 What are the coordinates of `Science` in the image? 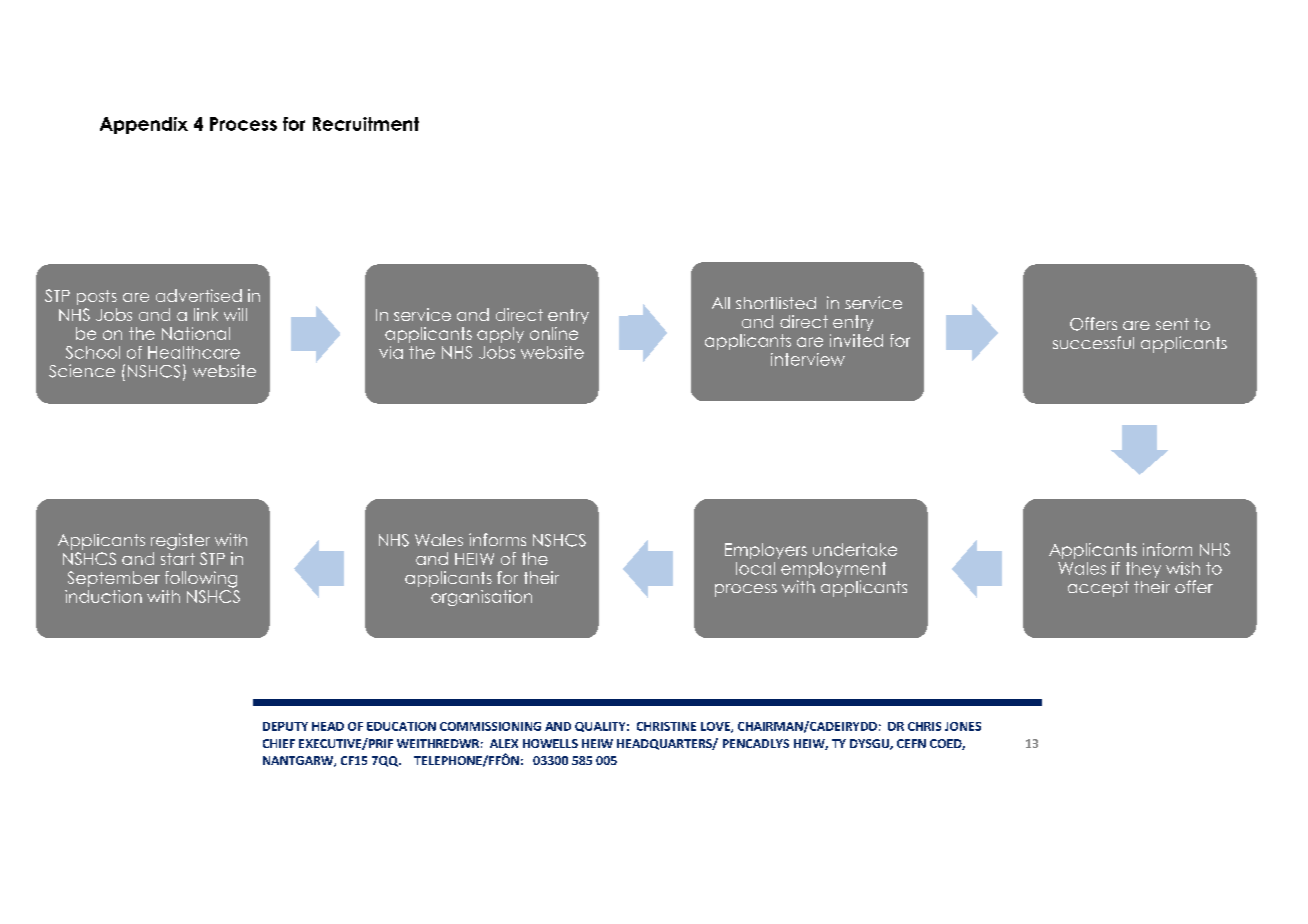 It's located at (82, 371).
